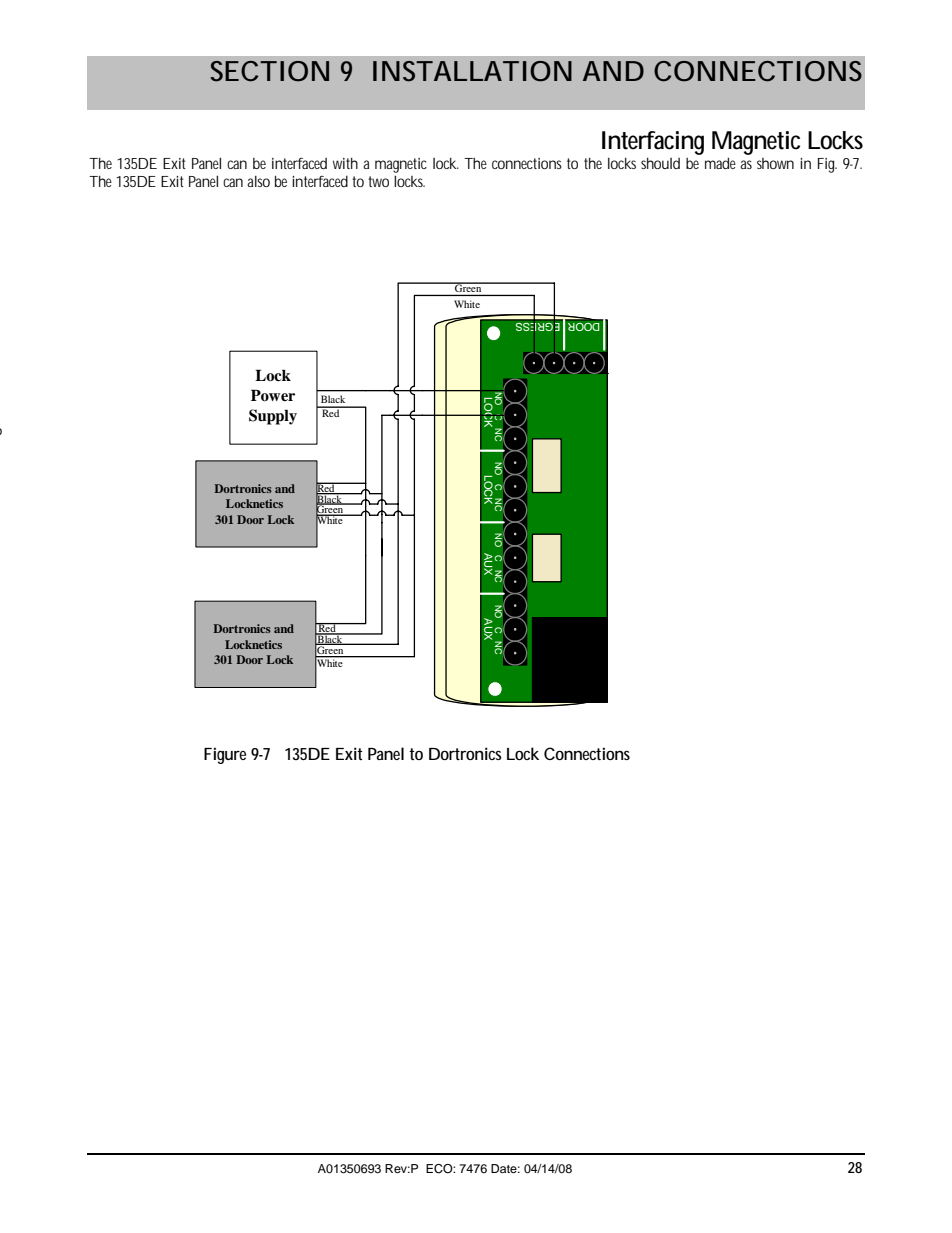 This screenshot has width=952, height=1233. I want to click on Power, so click(273, 395).
